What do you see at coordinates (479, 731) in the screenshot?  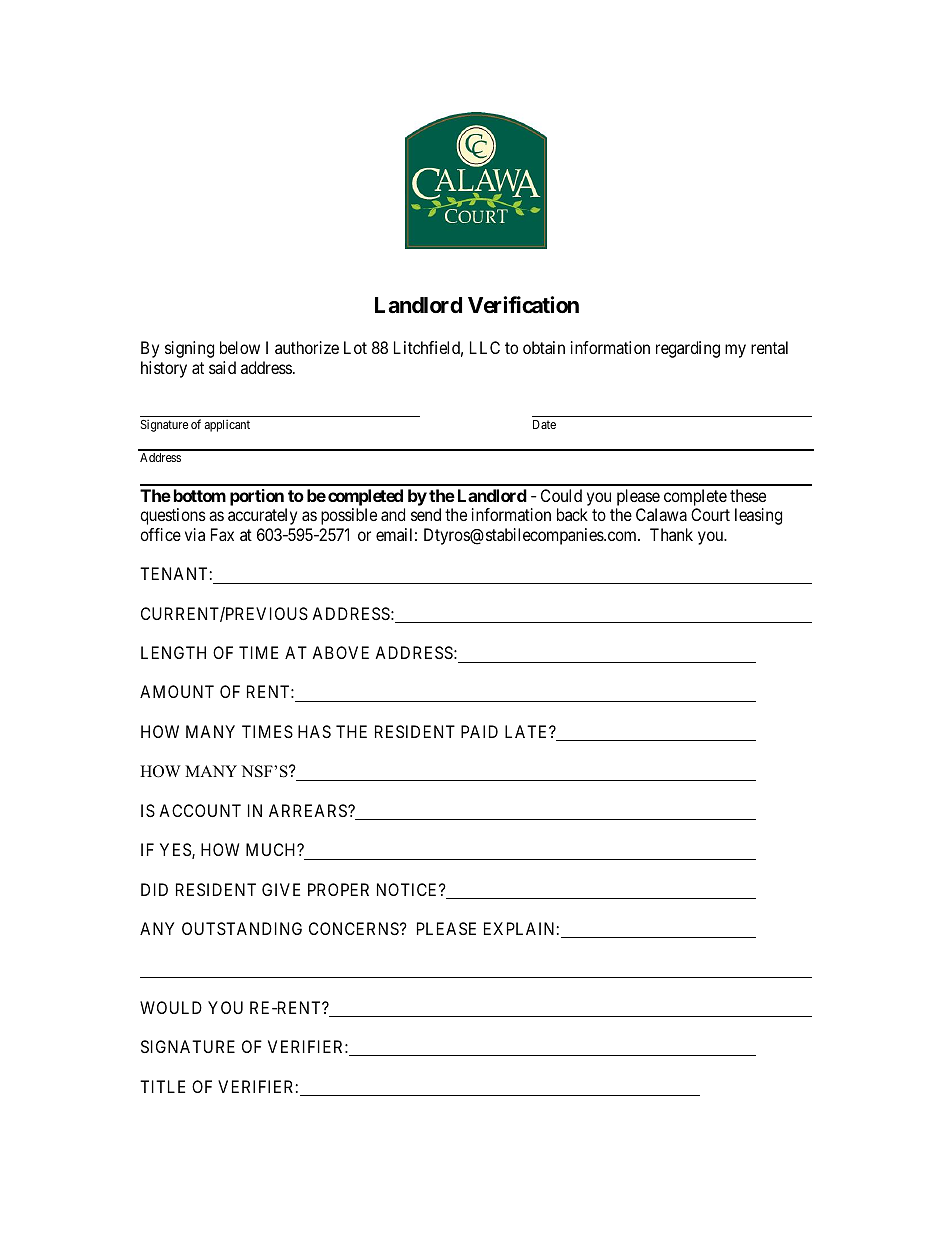 I see `PAID` at bounding box center [479, 731].
